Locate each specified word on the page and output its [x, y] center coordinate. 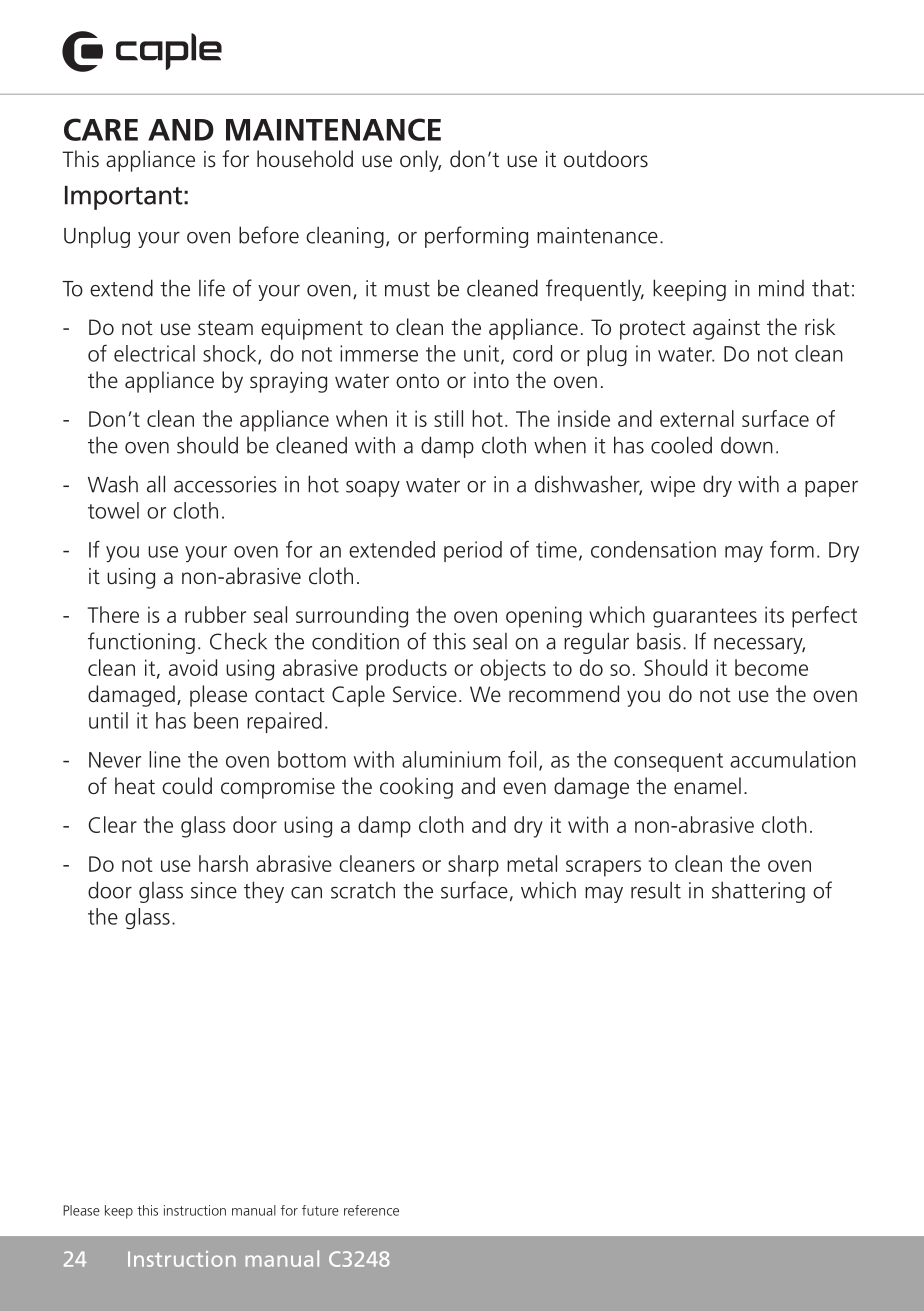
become [771, 667]
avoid [193, 667]
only [420, 161]
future [320, 1210]
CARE [101, 129]
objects [513, 670]
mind [781, 288]
